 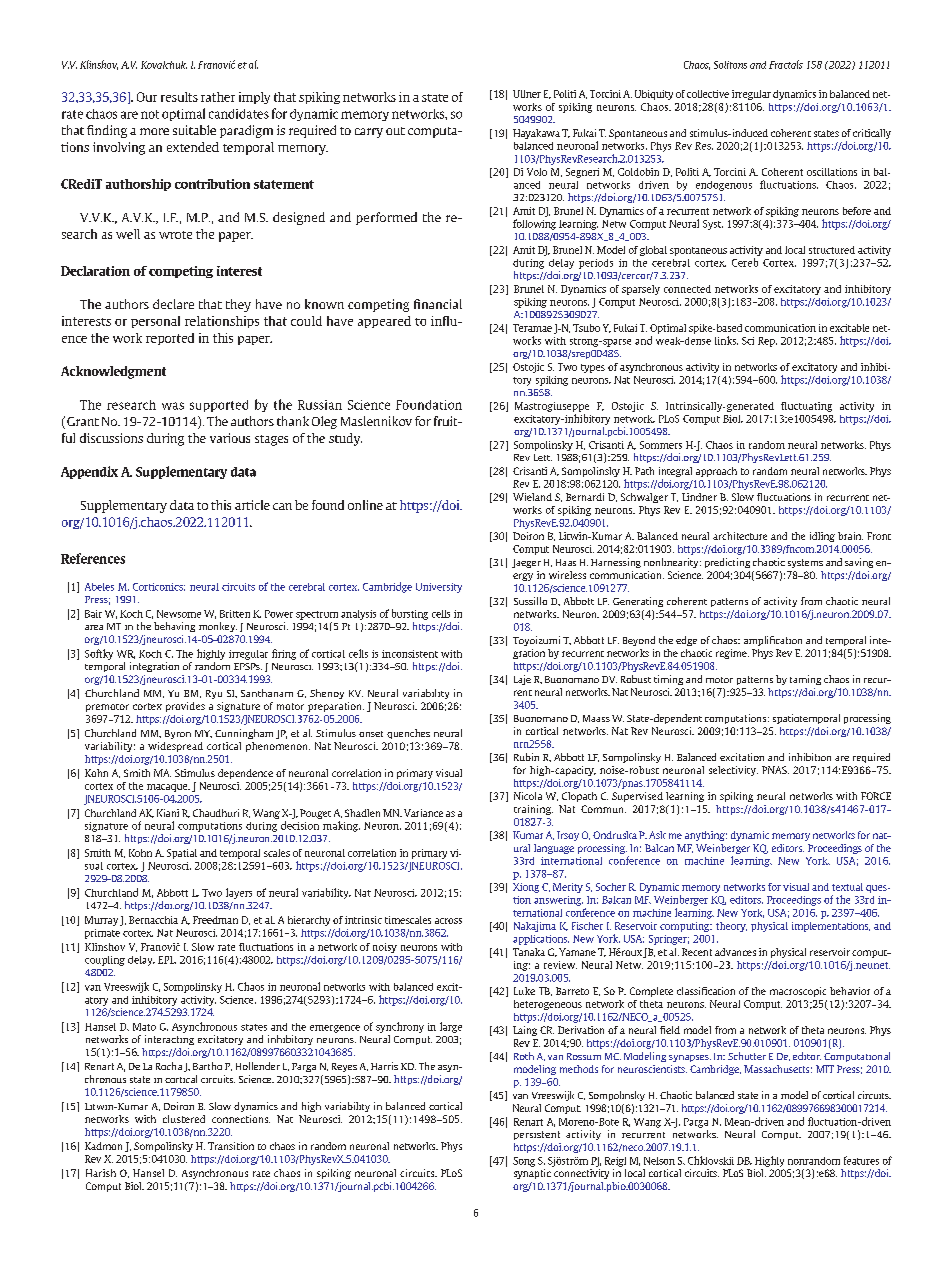 I want to click on clustered, so click(x=184, y=1119).
